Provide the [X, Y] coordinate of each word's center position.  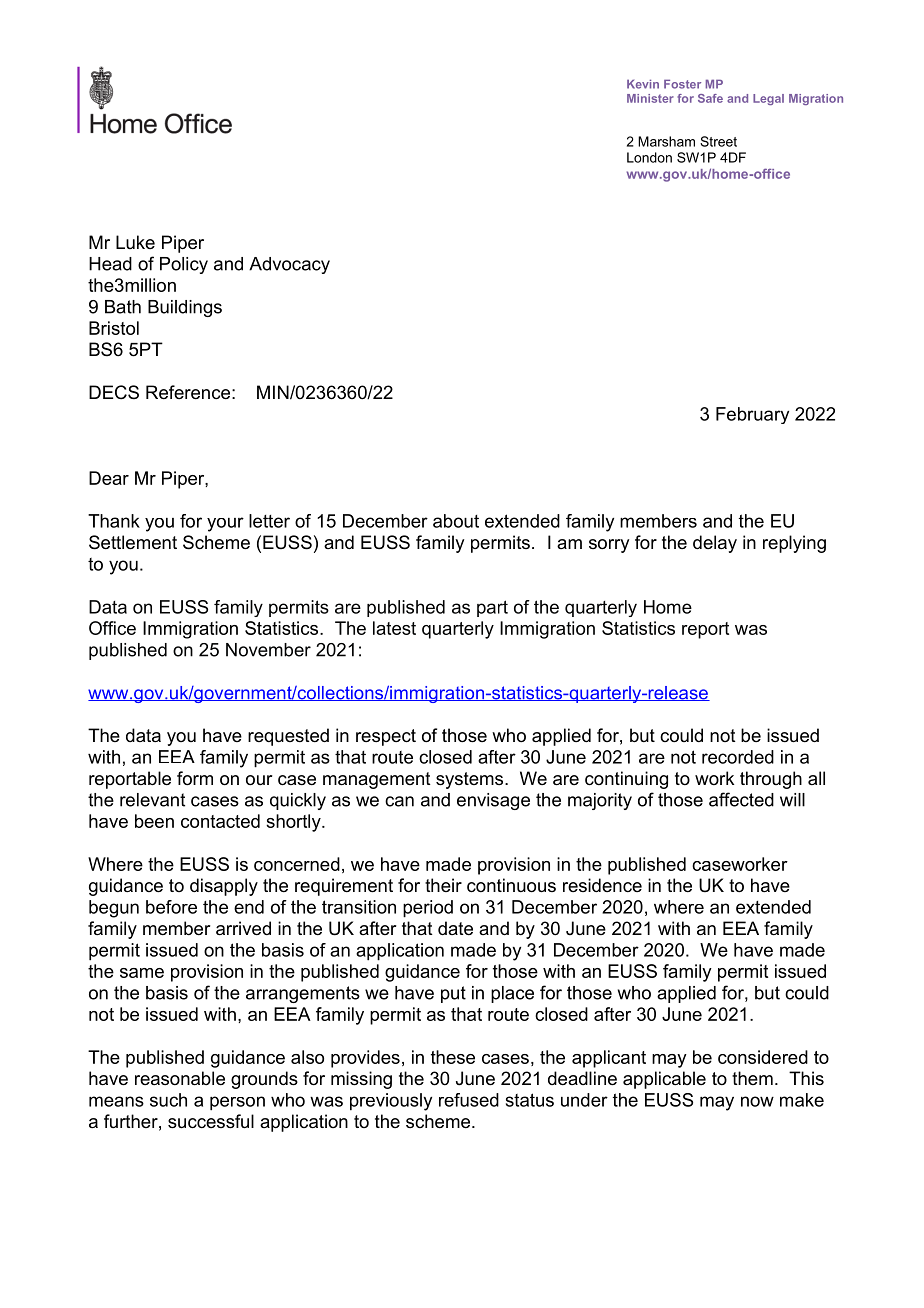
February [752, 415]
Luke [135, 242]
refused [469, 1100]
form [195, 778]
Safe [710, 98]
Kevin [643, 84]
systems [471, 780]
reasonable [180, 1078]
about [456, 521]
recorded [738, 757]
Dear [109, 478]
